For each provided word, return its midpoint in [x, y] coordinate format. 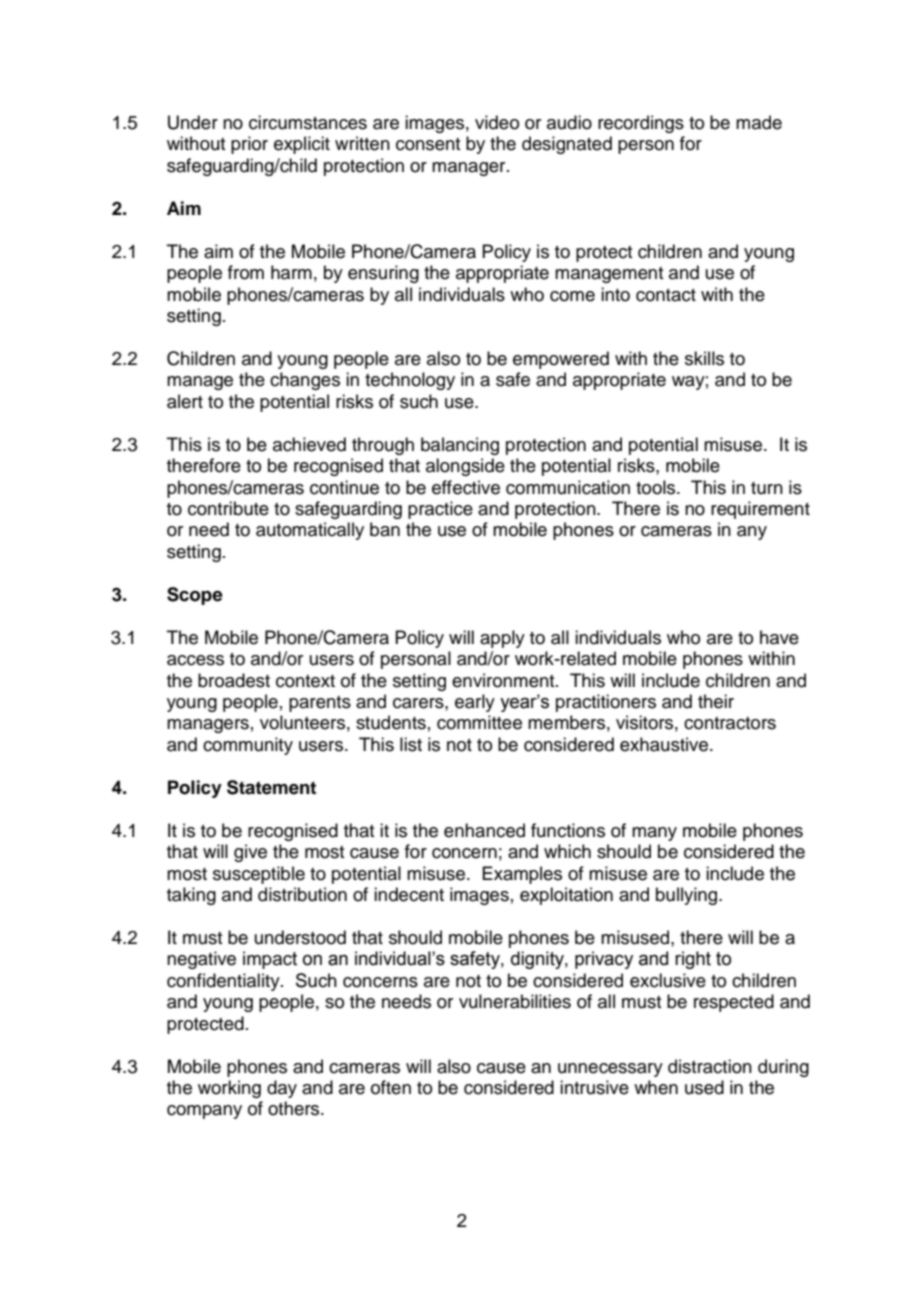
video [497, 122]
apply [502, 639]
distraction [710, 1066]
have [779, 637]
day [282, 1089]
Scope [195, 596]
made [759, 122]
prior [249, 145]
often [391, 1087]
